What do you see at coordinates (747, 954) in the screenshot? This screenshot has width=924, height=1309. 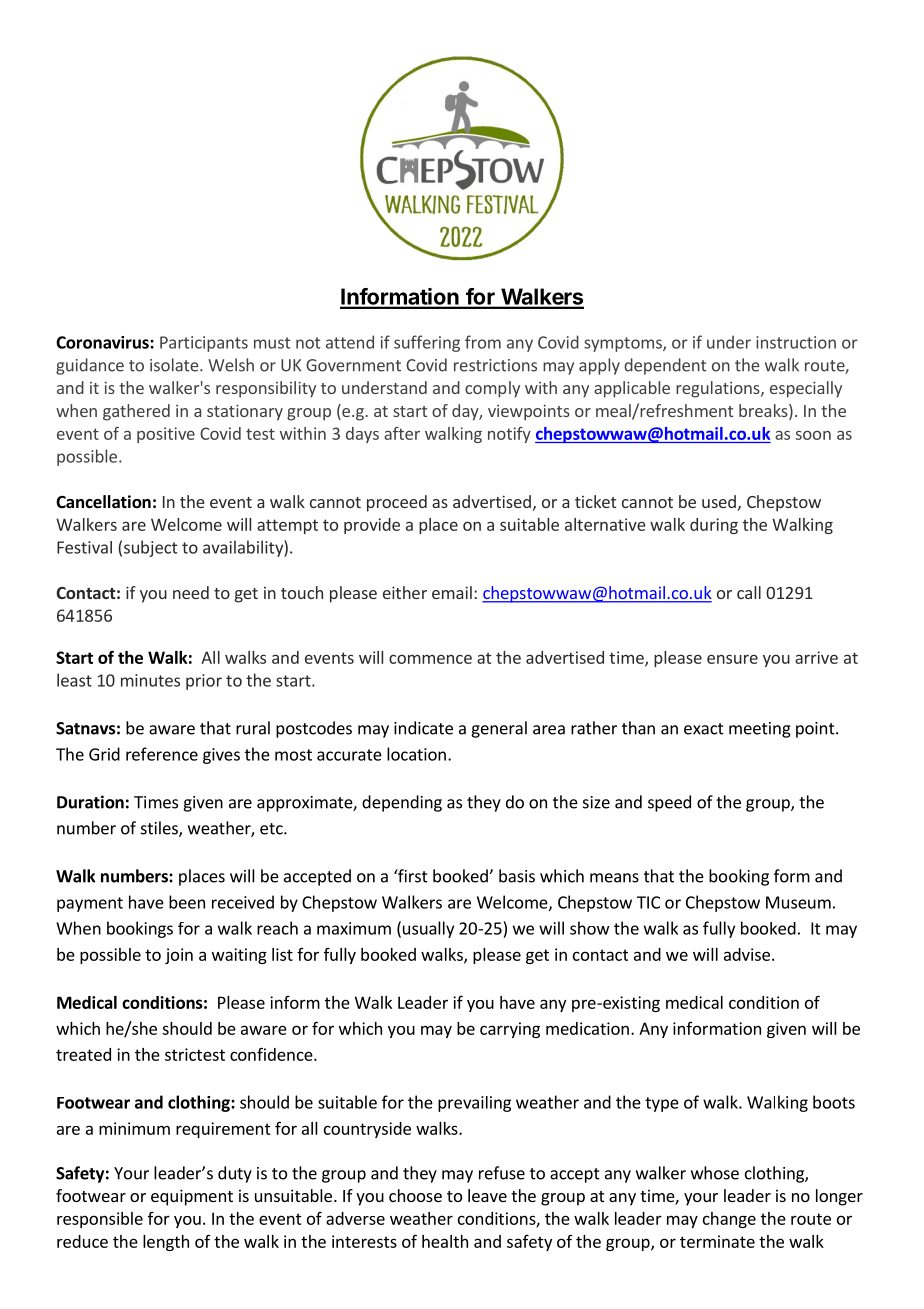 I see `advise` at bounding box center [747, 954].
